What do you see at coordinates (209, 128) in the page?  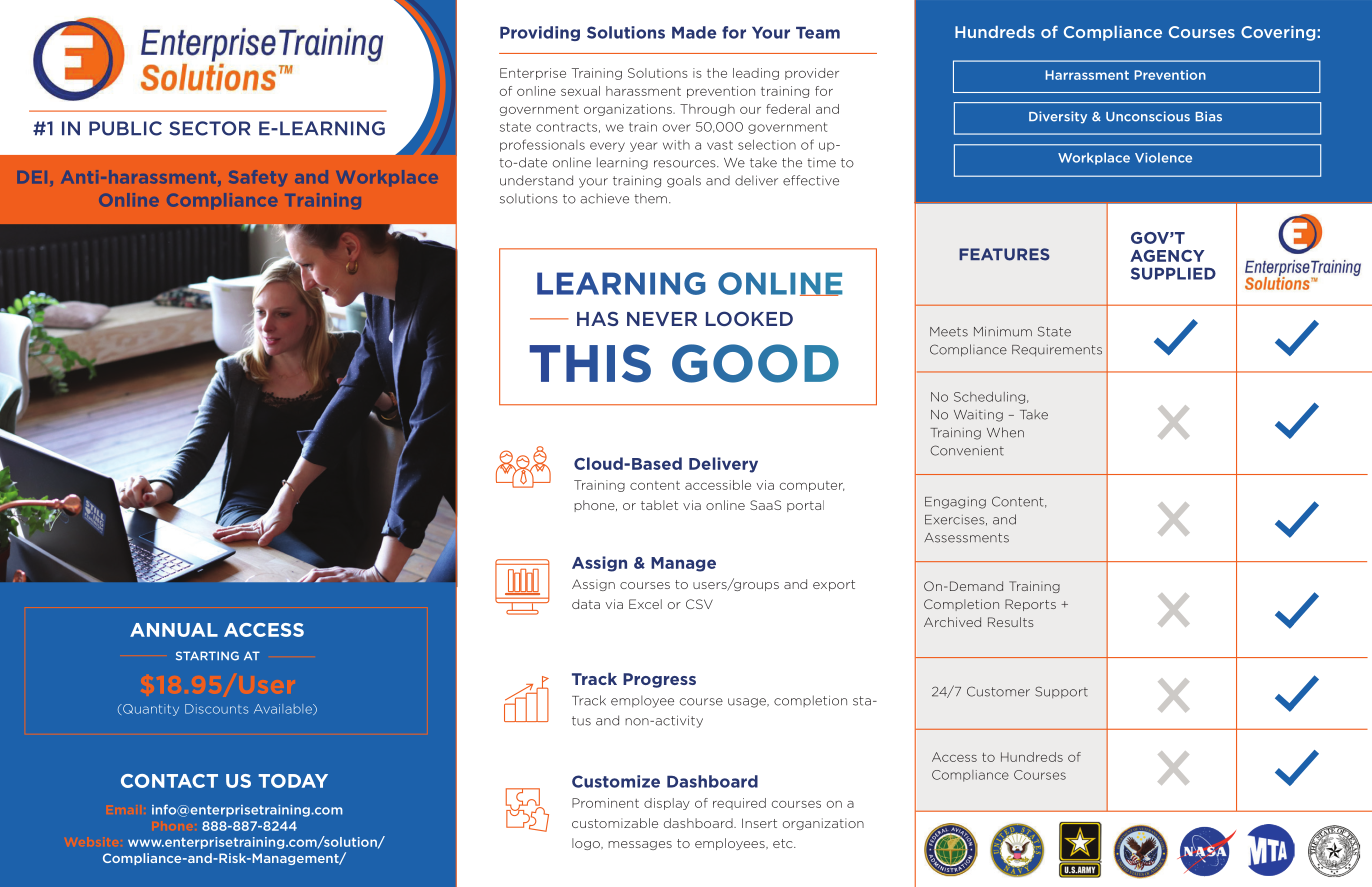 I see `SECTOR` at bounding box center [209, 128].
